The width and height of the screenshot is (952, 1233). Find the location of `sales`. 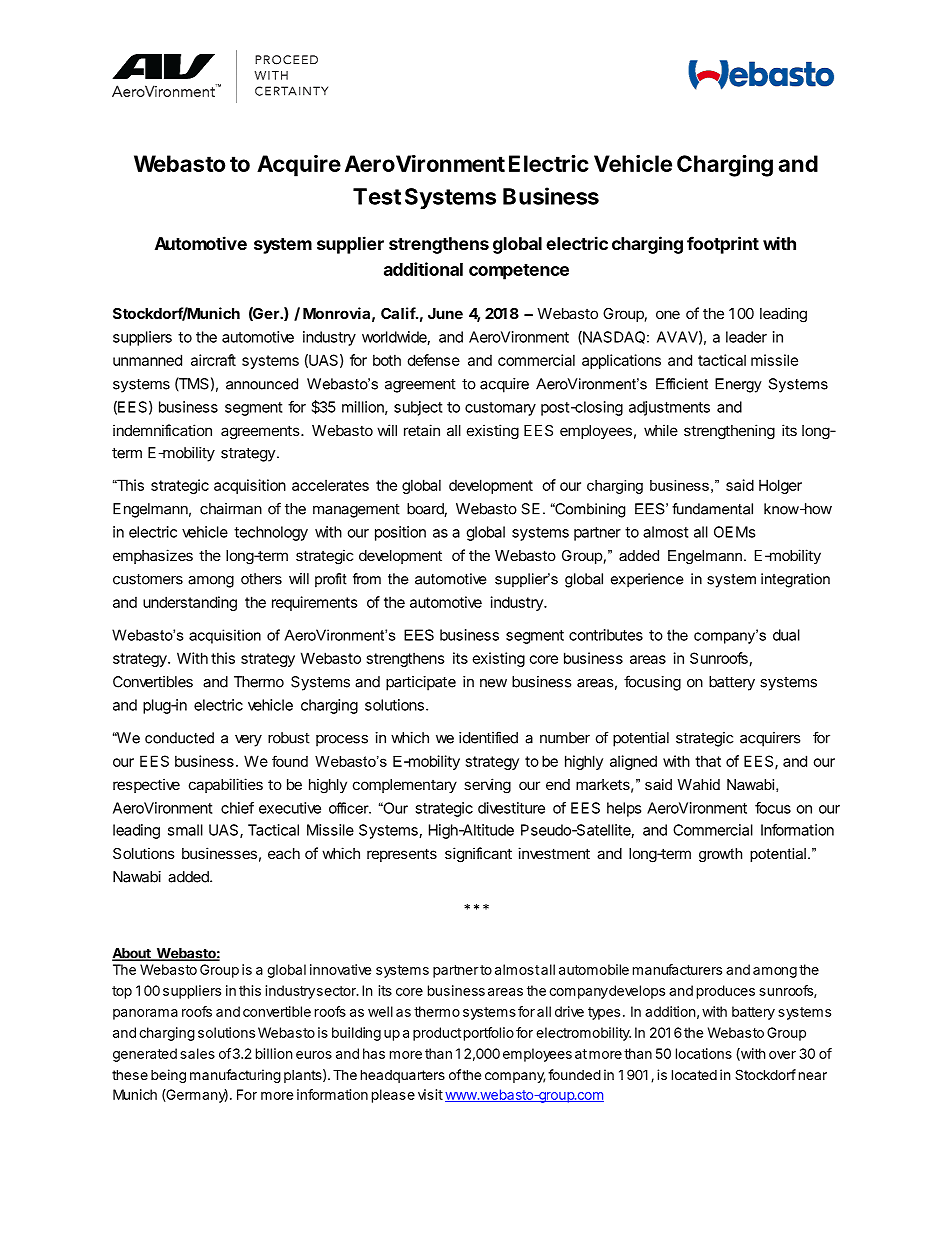

sales is located at coordinates (197, 1053).
